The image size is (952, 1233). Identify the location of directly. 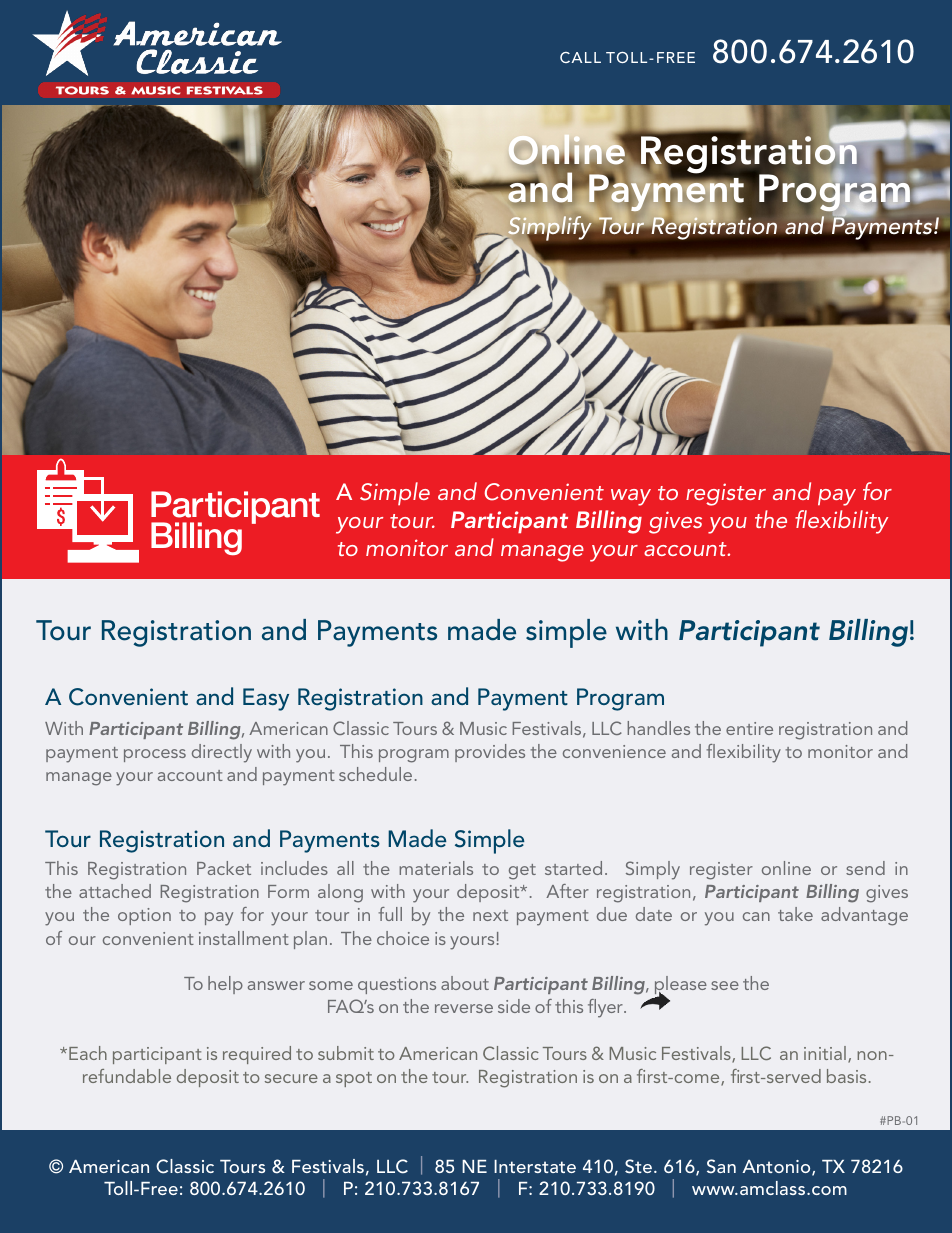
(222, 753).
